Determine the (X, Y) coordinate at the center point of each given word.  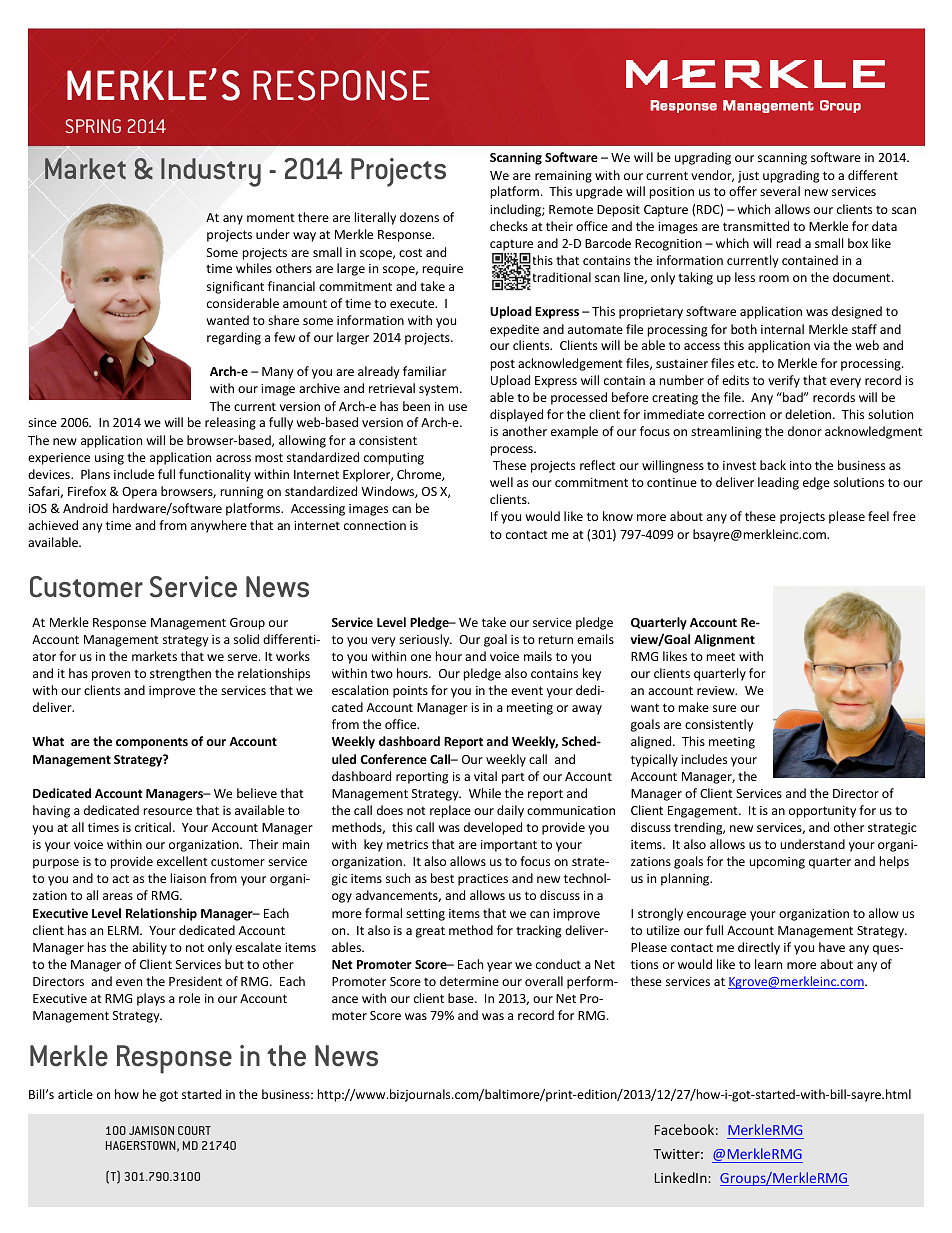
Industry (211, 172)
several (780, 191)
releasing (230, 423)
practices (483, 880)
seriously (425, 640)
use (458, 407)
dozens (419, 217)
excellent (182, 861)
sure (724, 708)
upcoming (777, 863)
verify (784, 381)
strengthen (180, 674)
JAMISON (151, 1130)
